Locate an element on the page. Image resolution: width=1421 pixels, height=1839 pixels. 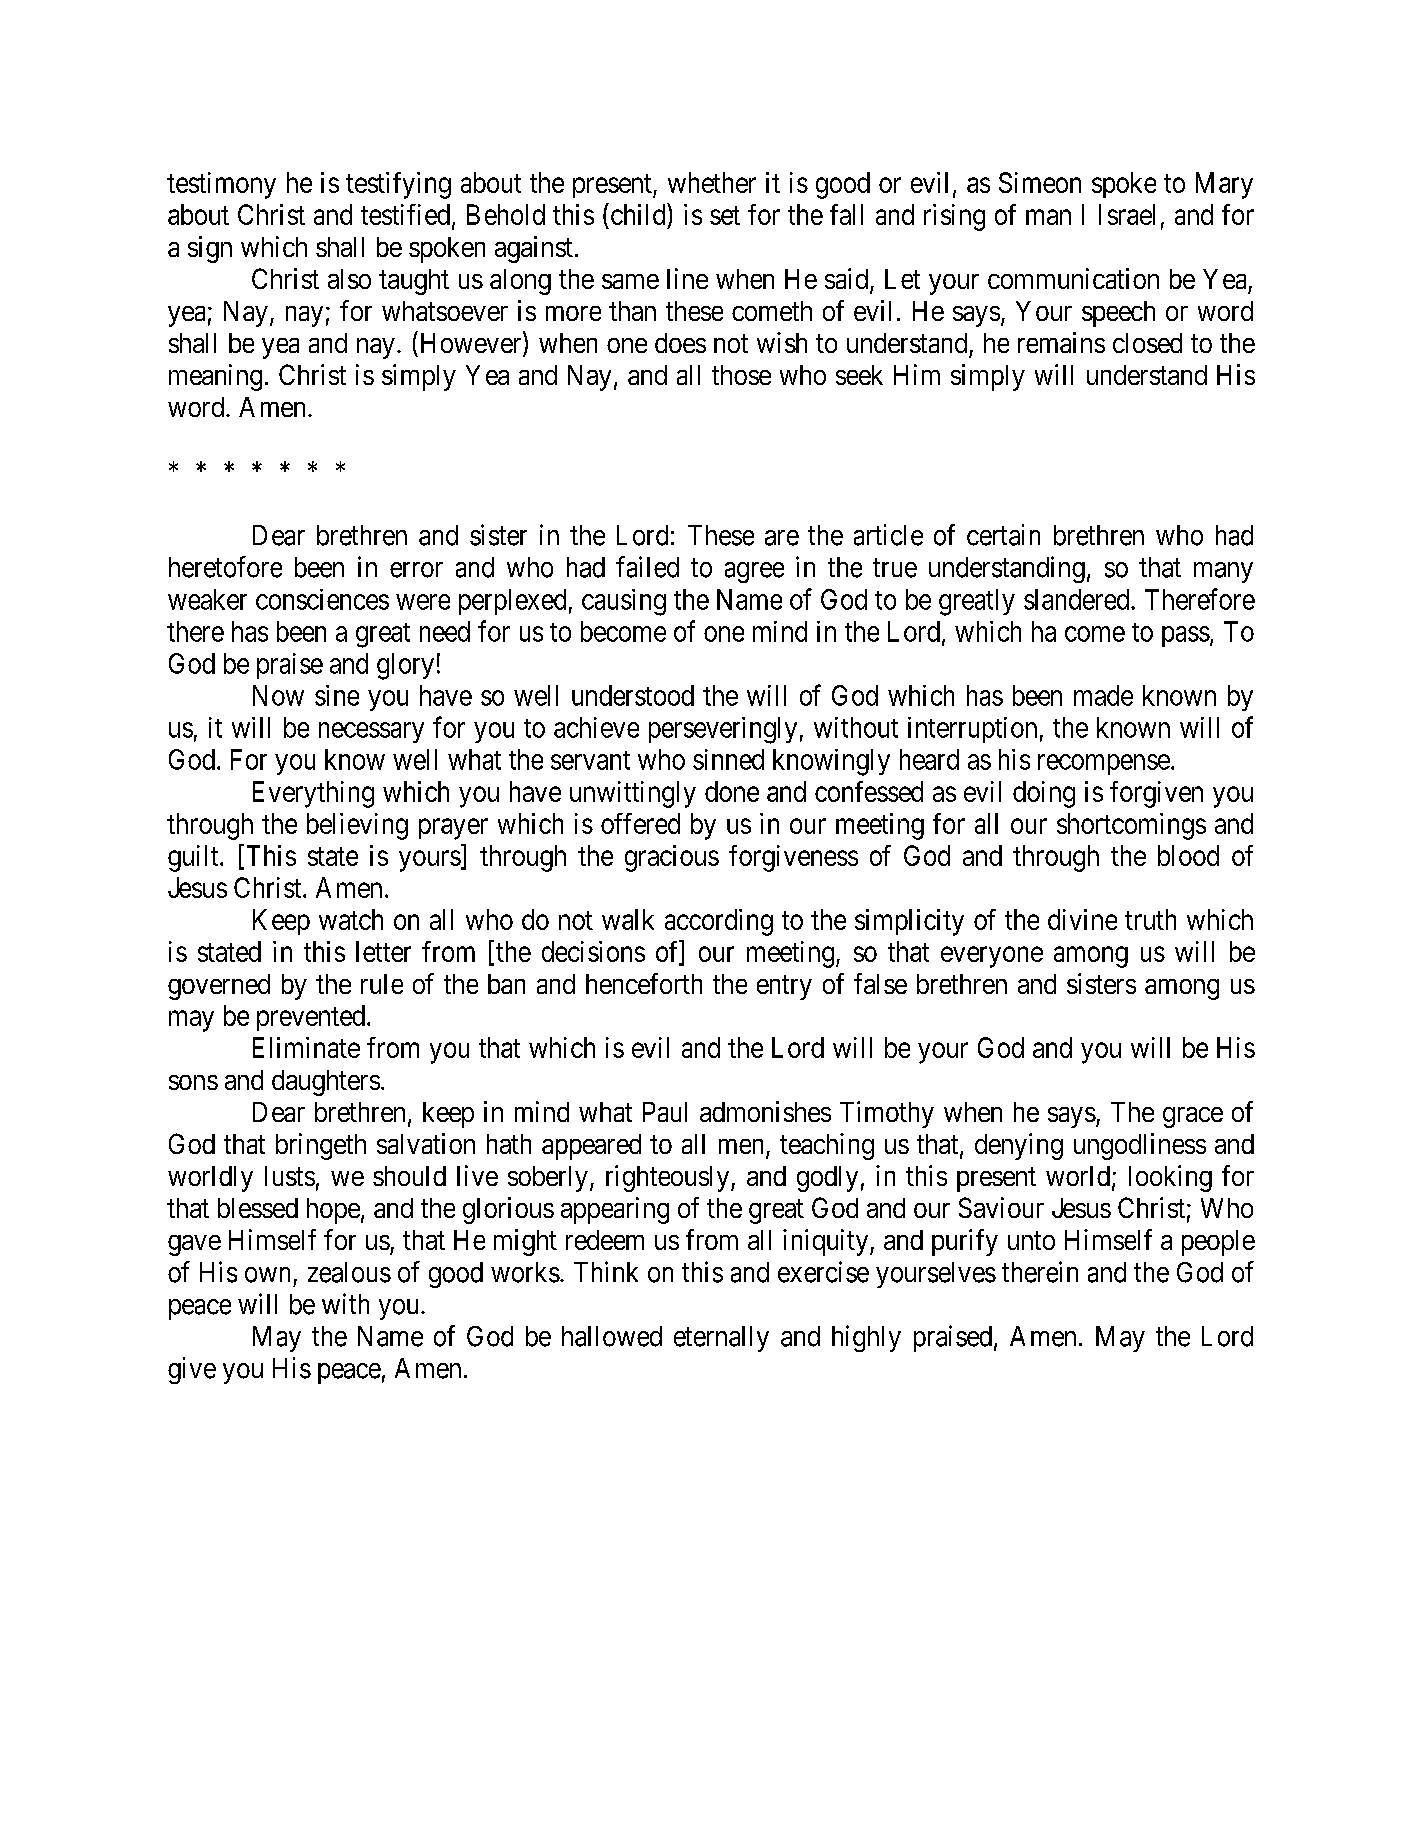
gracious is located at coordinates (672, 858).
